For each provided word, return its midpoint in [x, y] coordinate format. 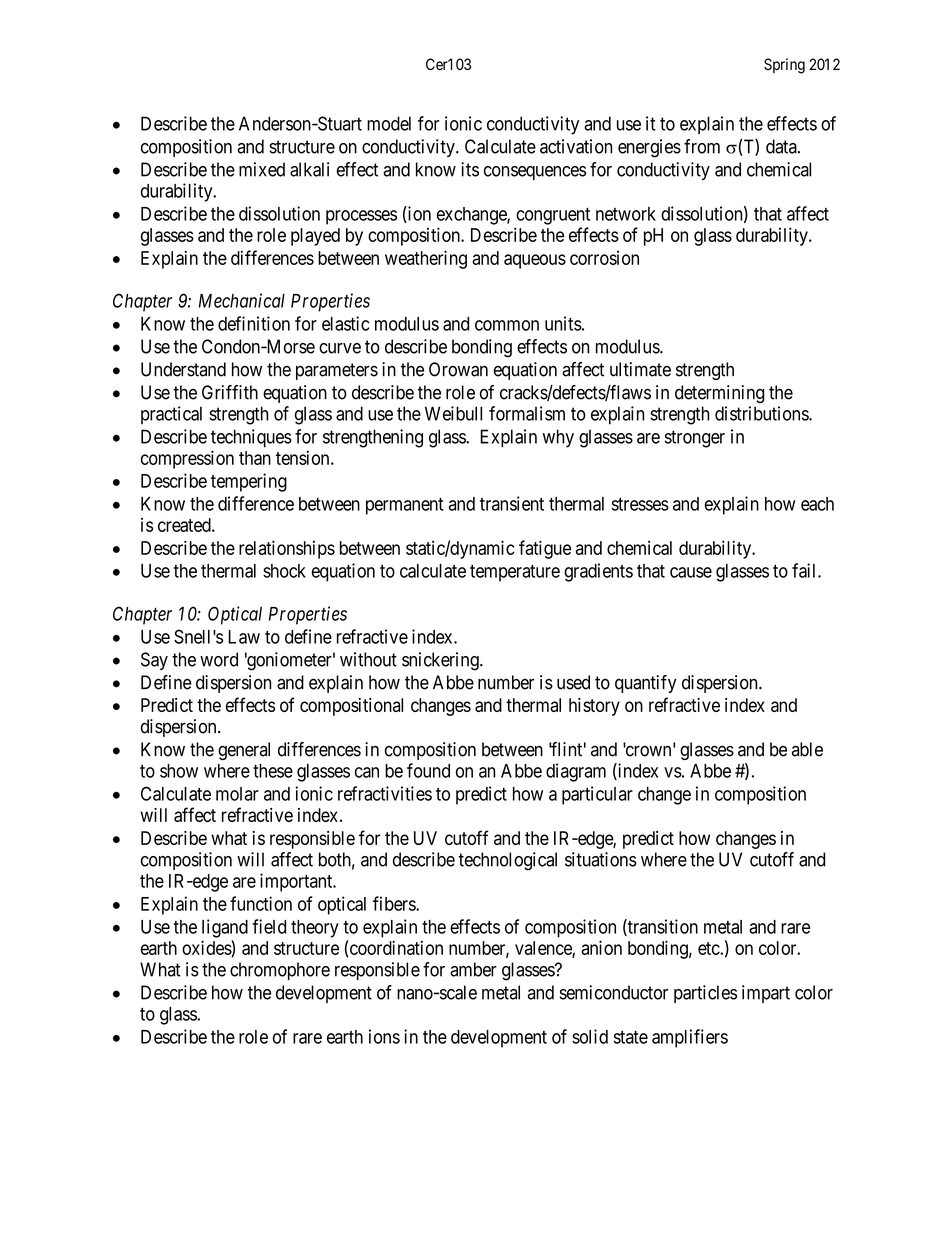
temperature [515, 573]
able [807, 749]
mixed [262, 169]
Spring [784, 66]
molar [237, 794]
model [389, 123]
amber [473, 969]
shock [284, 571]
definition [254, 323]
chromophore [280, 971]
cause [691, 572]
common [507, 325]
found [428, 770]
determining [719, 394]
